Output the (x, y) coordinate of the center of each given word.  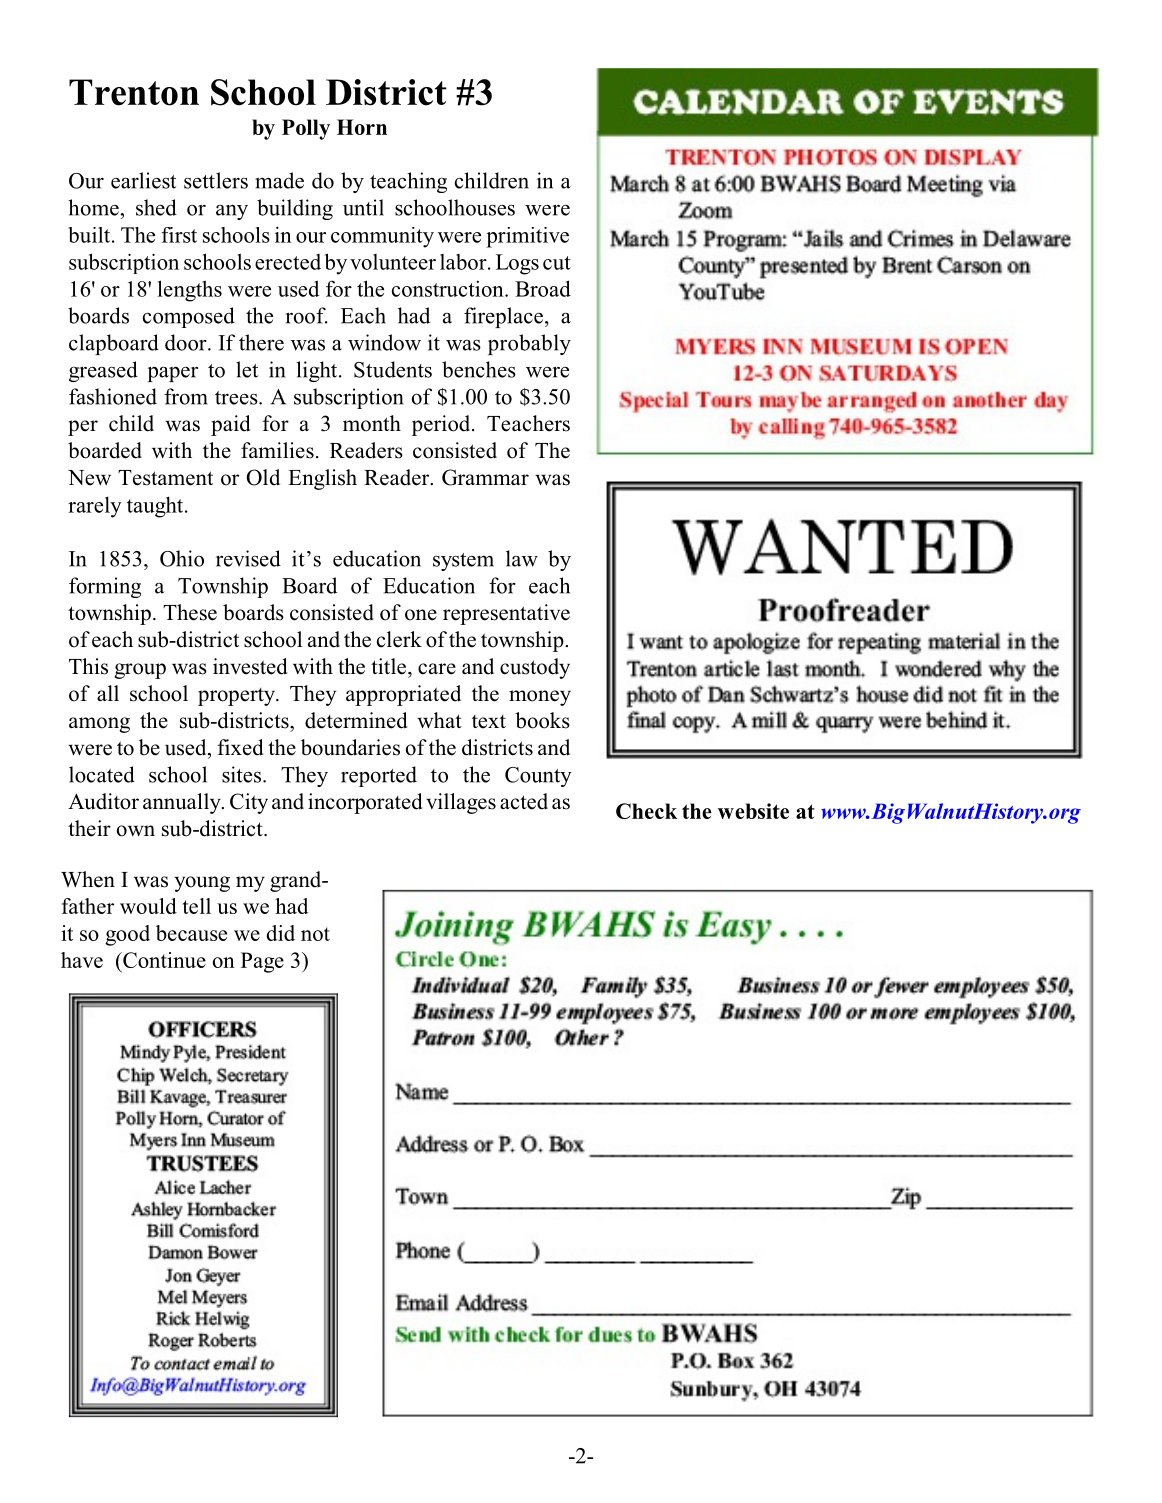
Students (393, 369)
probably (529, 344)
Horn (362, 127)
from (186, 396)
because (191, 933)
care (437, 669)
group (140, 671)
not (315, 934)
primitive (527, 237)
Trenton (134, 92)
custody (535, 668)
